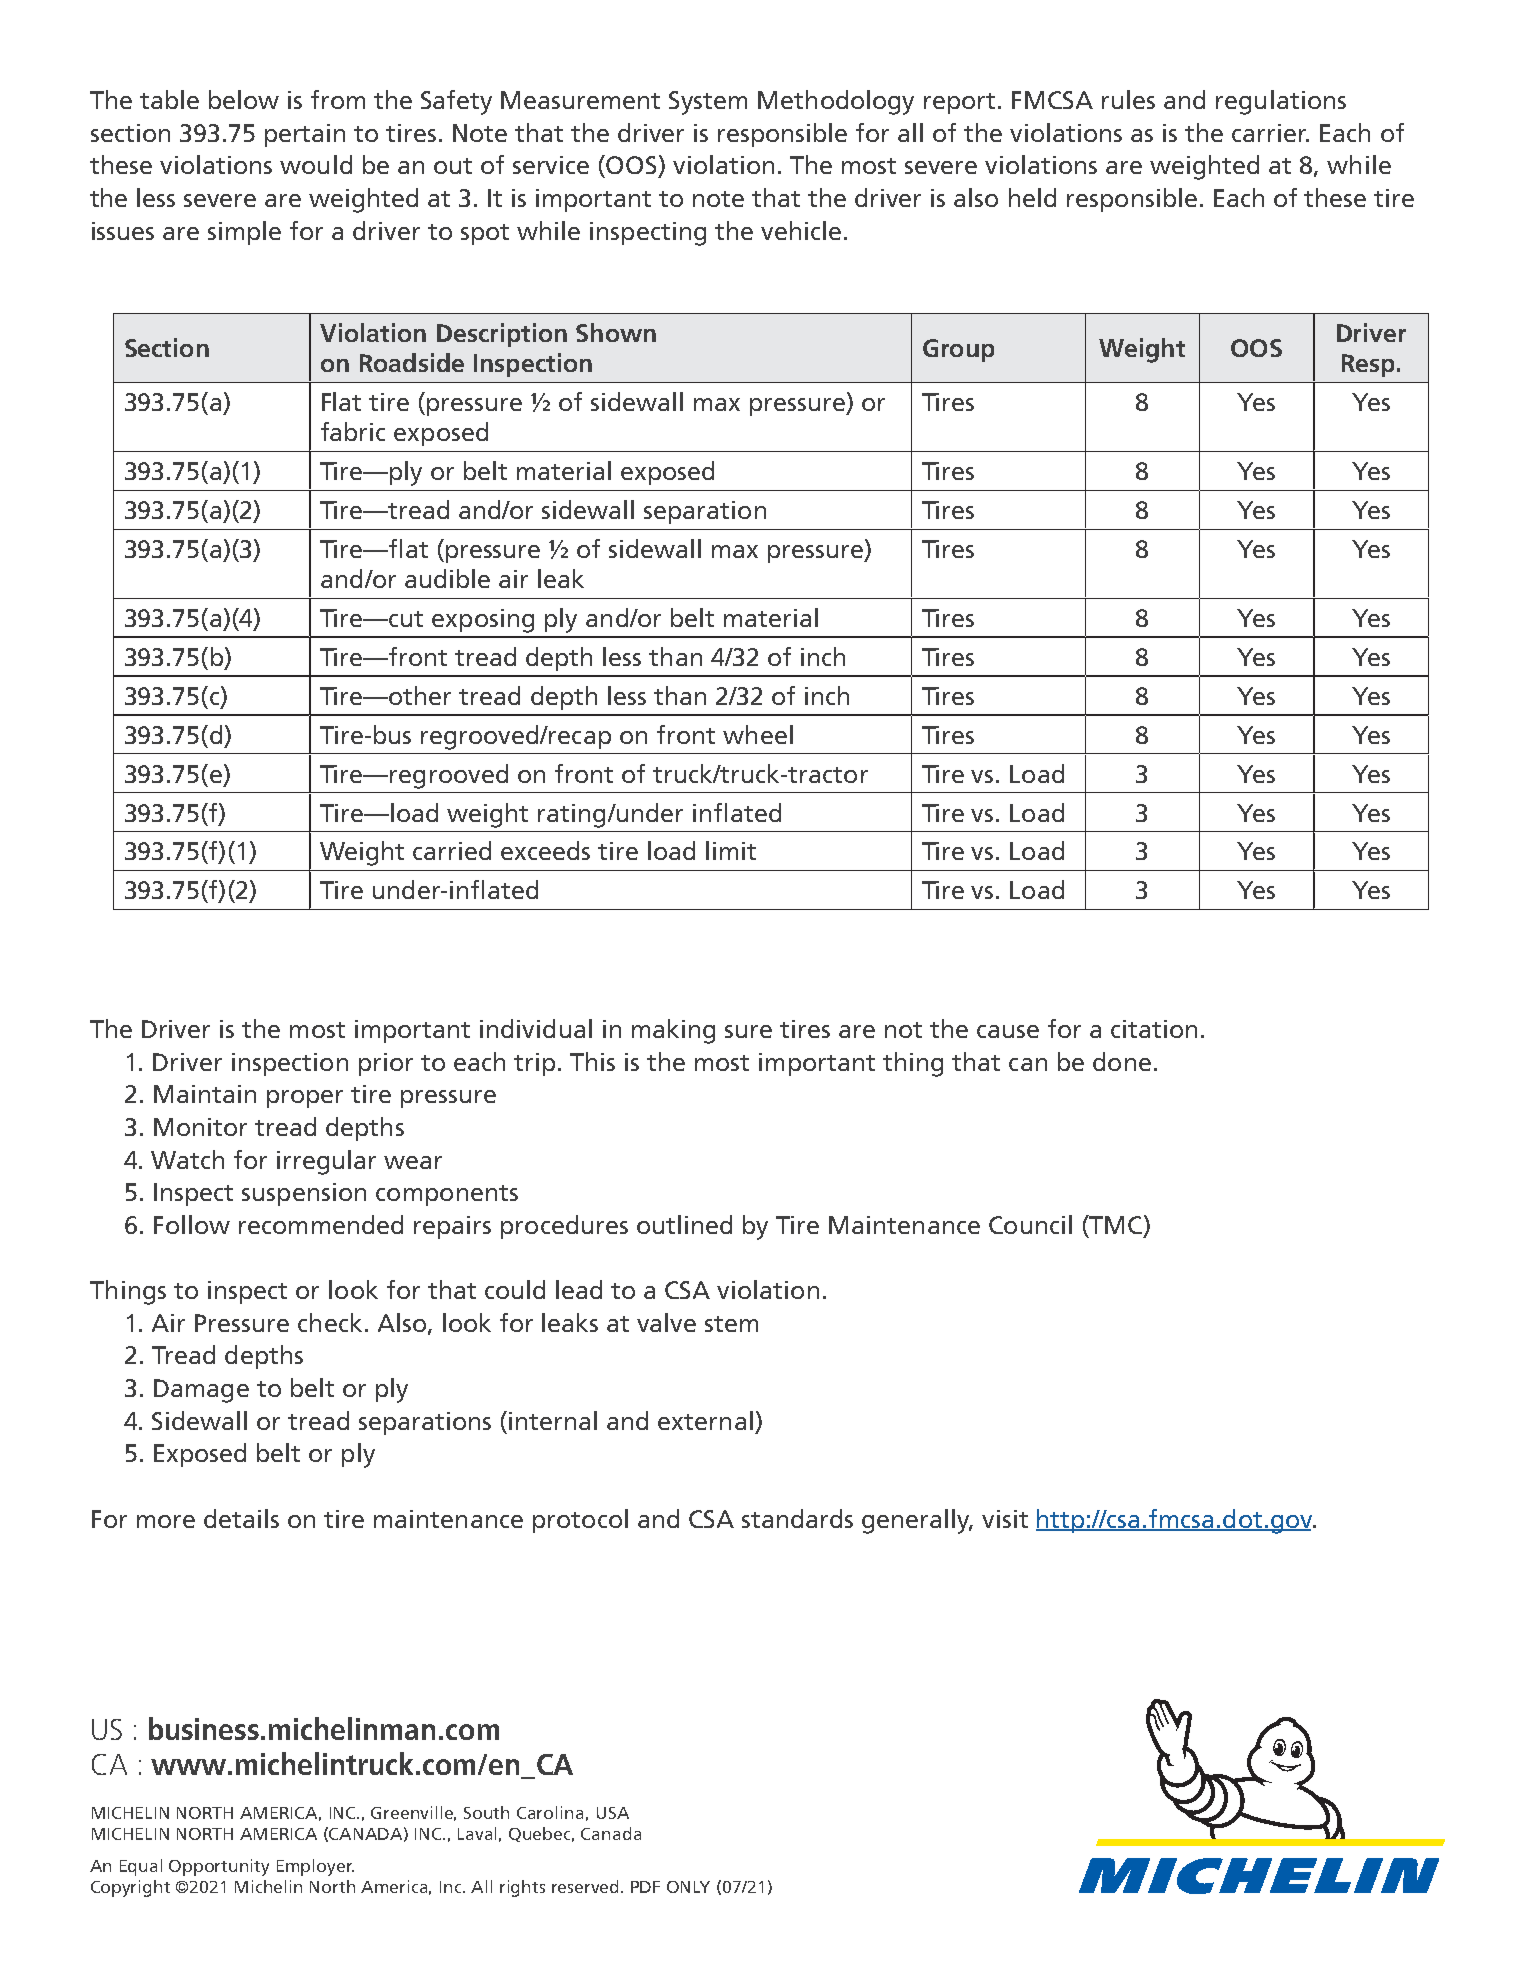 The width and height of the screenshot is (1536, 1988). I want to click on TMC, so click(1115, 1224).
